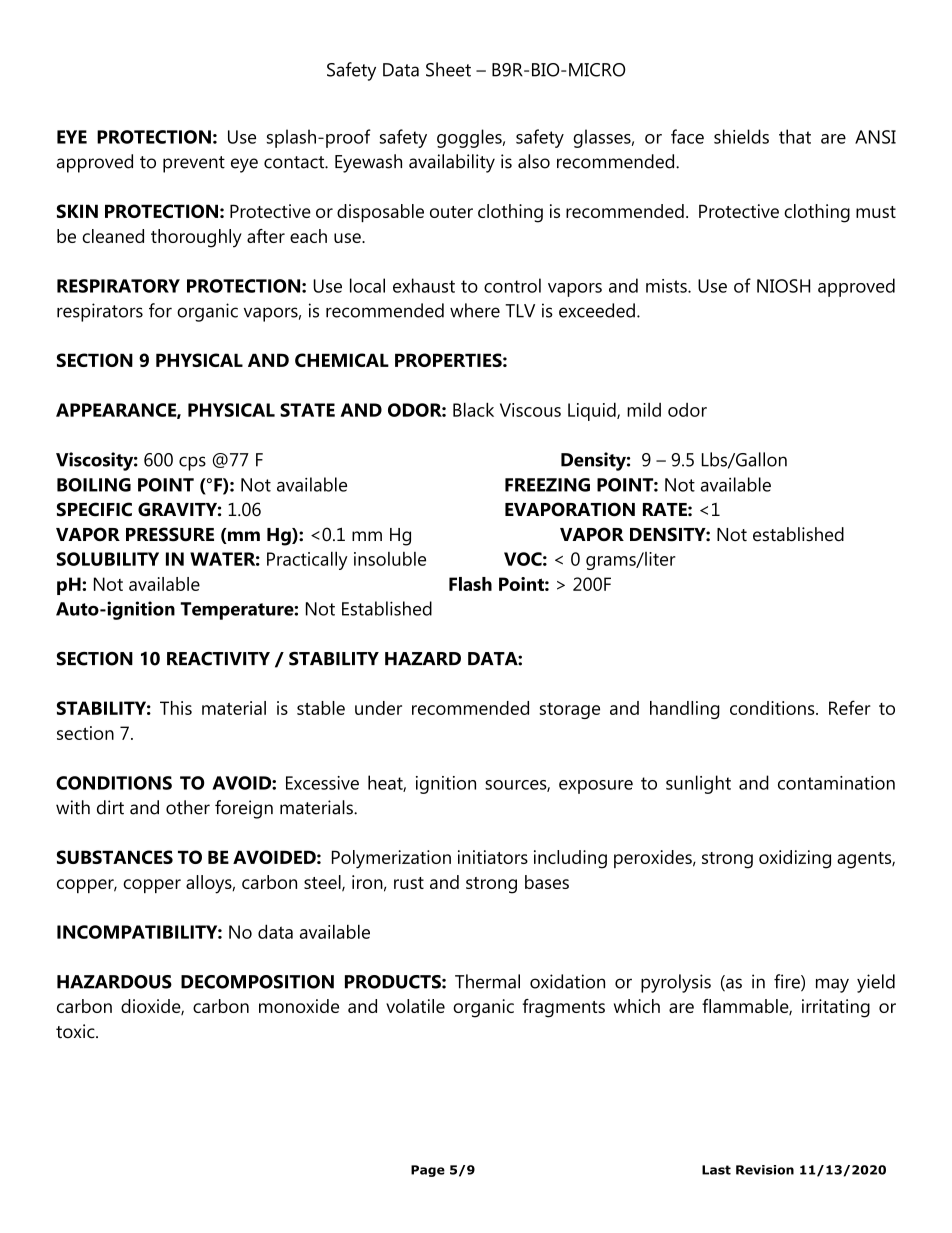 The height and width of the page is (1233, 952). I want to click on prevent, so click(194, 164).
